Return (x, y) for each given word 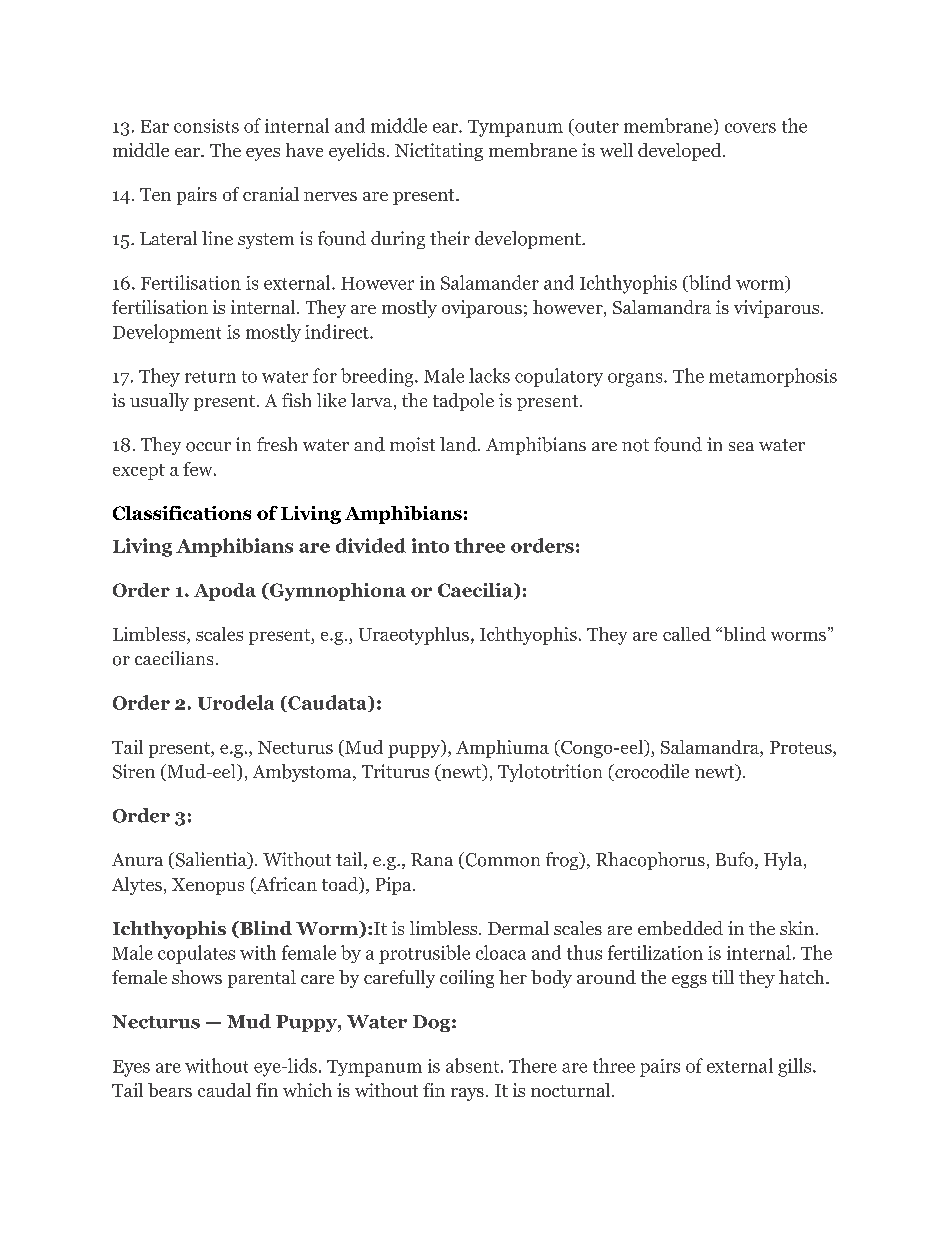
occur (208, 447)
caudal (224, 1090)
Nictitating (439, 152)
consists (206, 126)
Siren (134, 771)
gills (796, 1067)
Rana (432, 859)
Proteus (802, 747)
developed (681, 152)
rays (467, 1094)
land (459, 444)
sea (741, 446)
